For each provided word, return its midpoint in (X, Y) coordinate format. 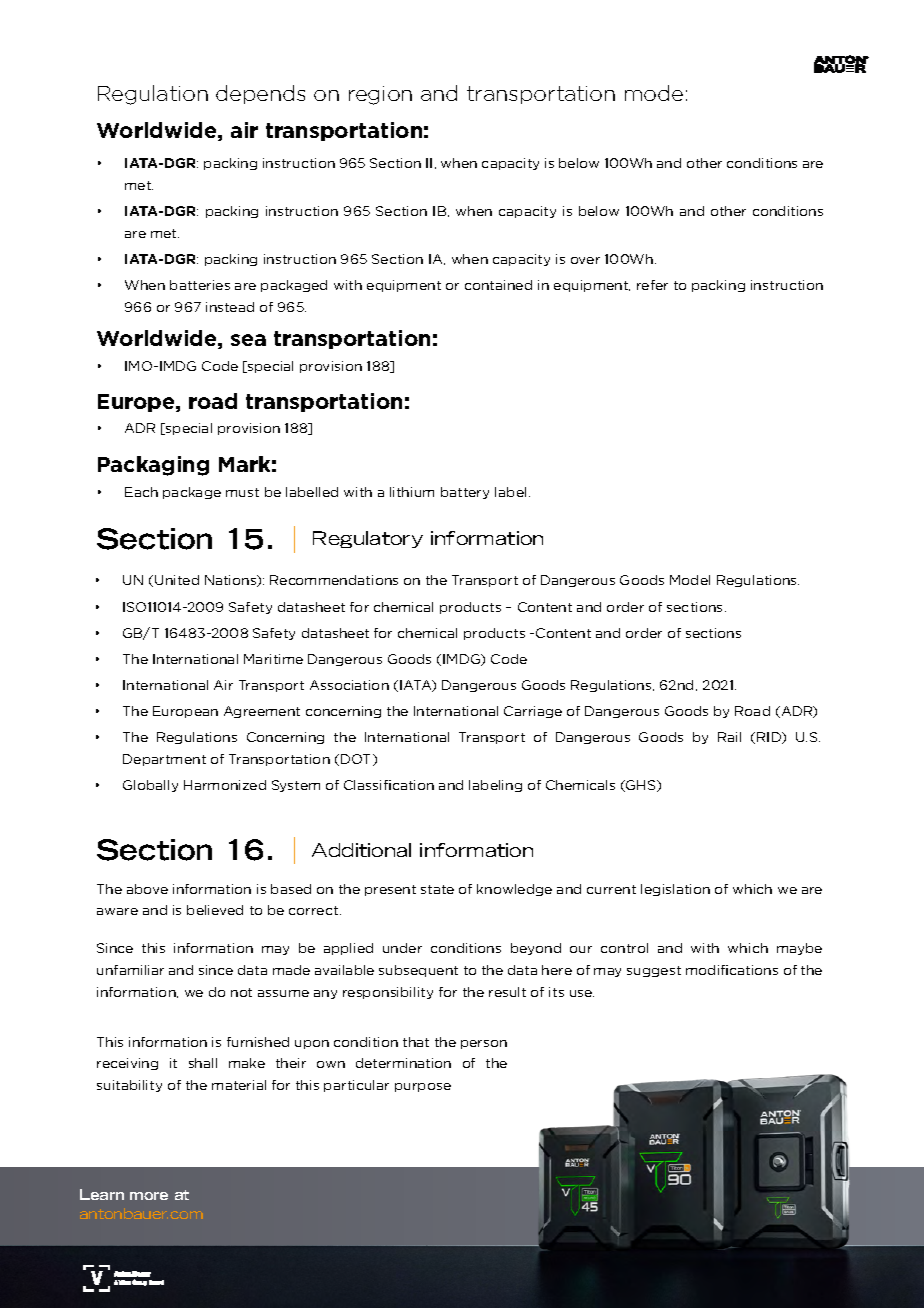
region (380, 95)
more (149, 1196)
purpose (423, 1087)
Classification (389, 785)
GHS (641, 786)
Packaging (153, 466)
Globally (150, 786)
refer (652, 285)
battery (465, 493)
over (585, 260)
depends (260, 94)
